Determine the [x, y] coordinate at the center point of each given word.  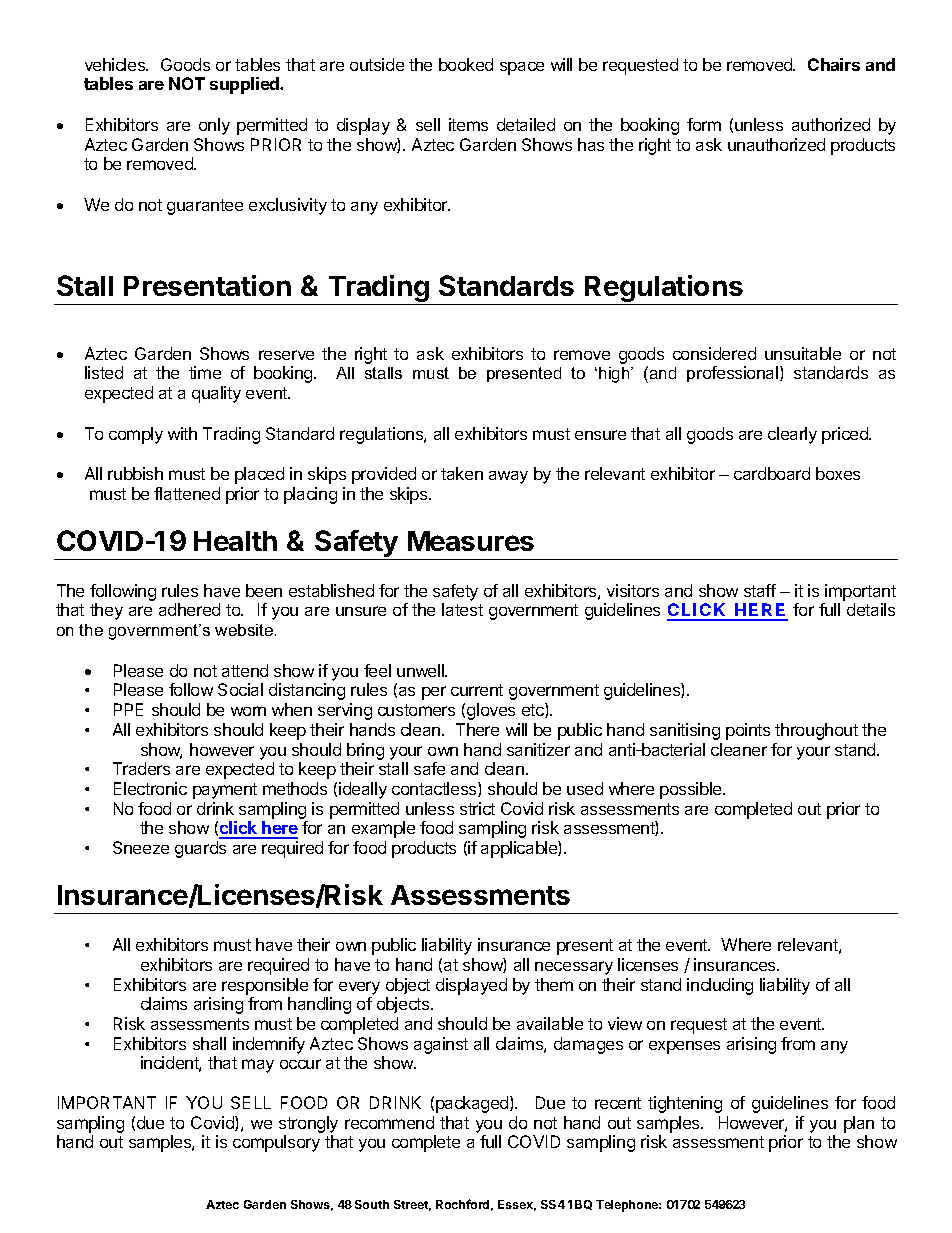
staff [760, 590]
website [245, 630]
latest [462, 609]
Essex [517, 1205]
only [214, 126]
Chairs [834, 64]
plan [859, 1124]
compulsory [276, 1143]
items [468, 124]
